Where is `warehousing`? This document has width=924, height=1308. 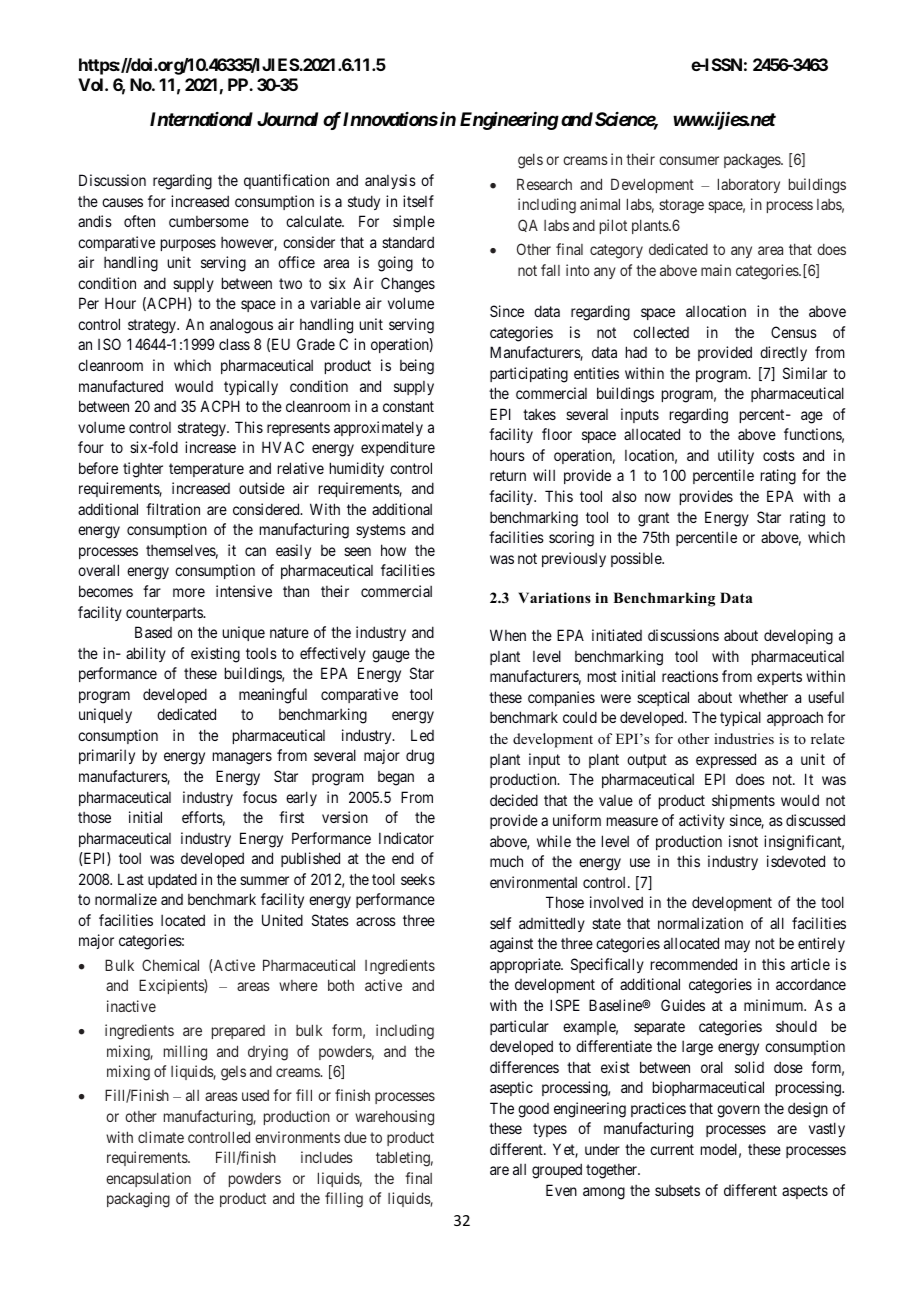
warehousing is located at coordinates (394, 1118).
